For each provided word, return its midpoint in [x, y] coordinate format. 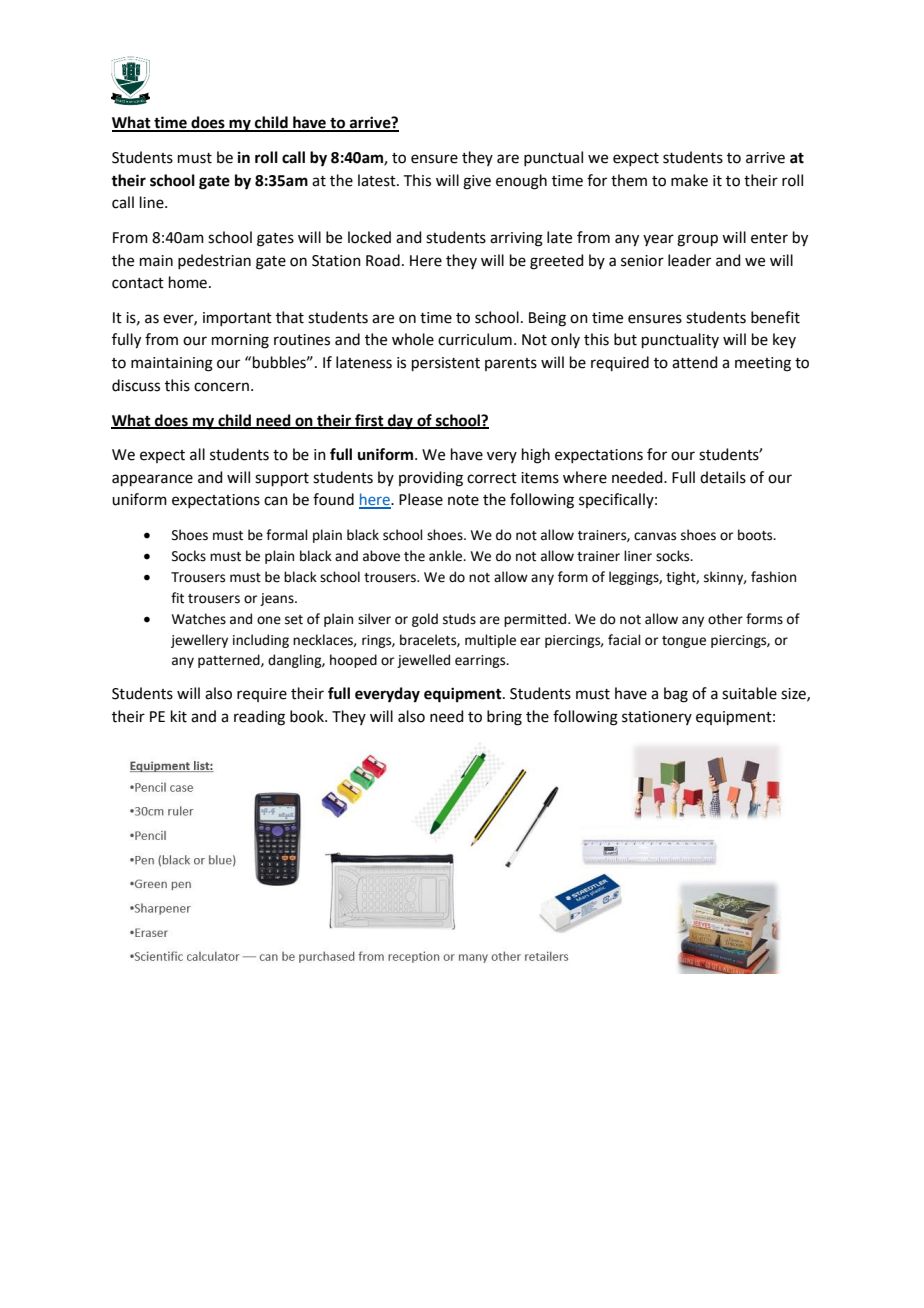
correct [492, 478]
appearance [152, 480]
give [477, 182]
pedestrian [214, 261]
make [689, 180]
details [723, 477]
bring [504, 718]
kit [179, 716]
